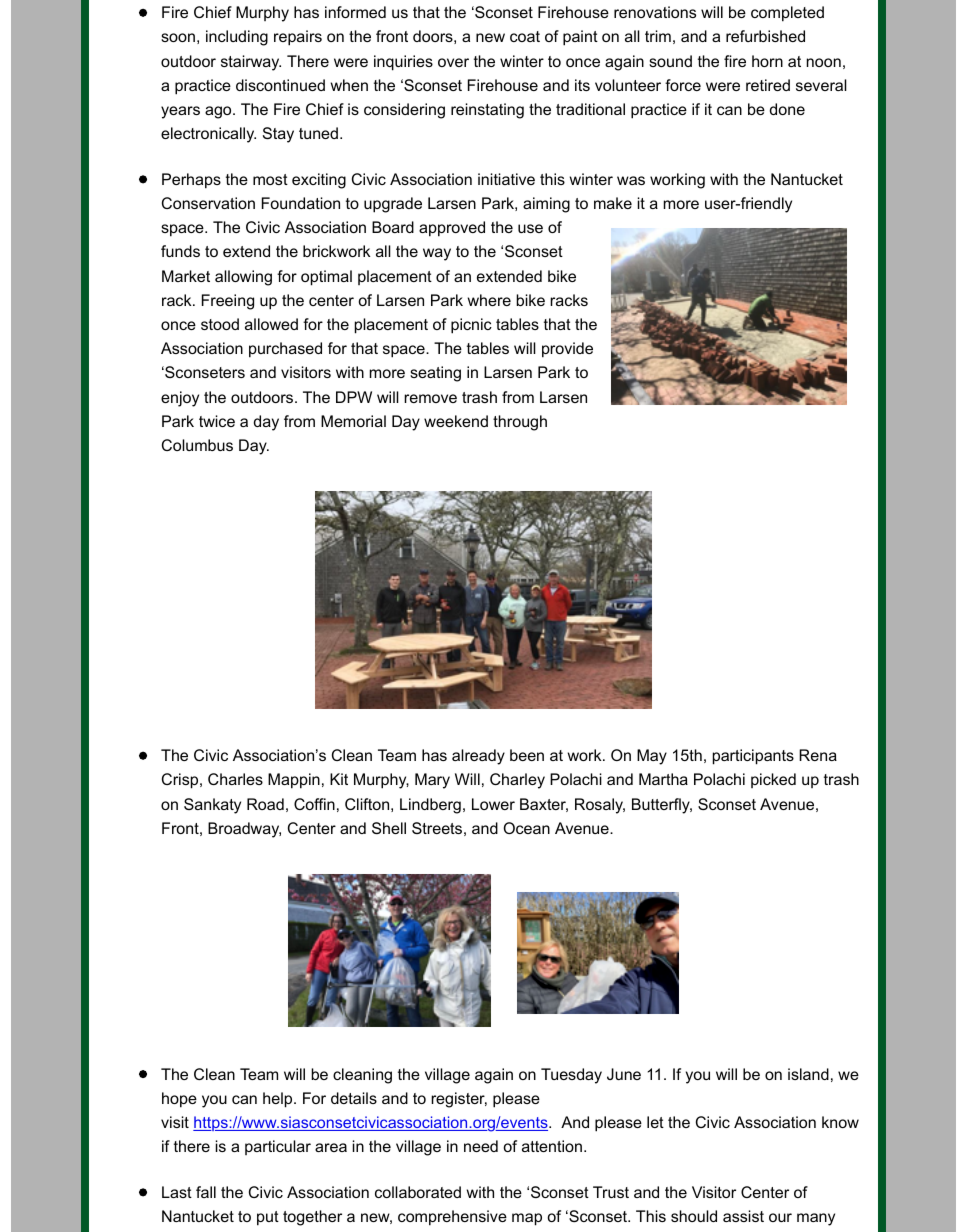 This document has height=1232, width=967. What do you see at coordinates (527, 755) in the document?
I see `been` at bounding box center [527, 755].
